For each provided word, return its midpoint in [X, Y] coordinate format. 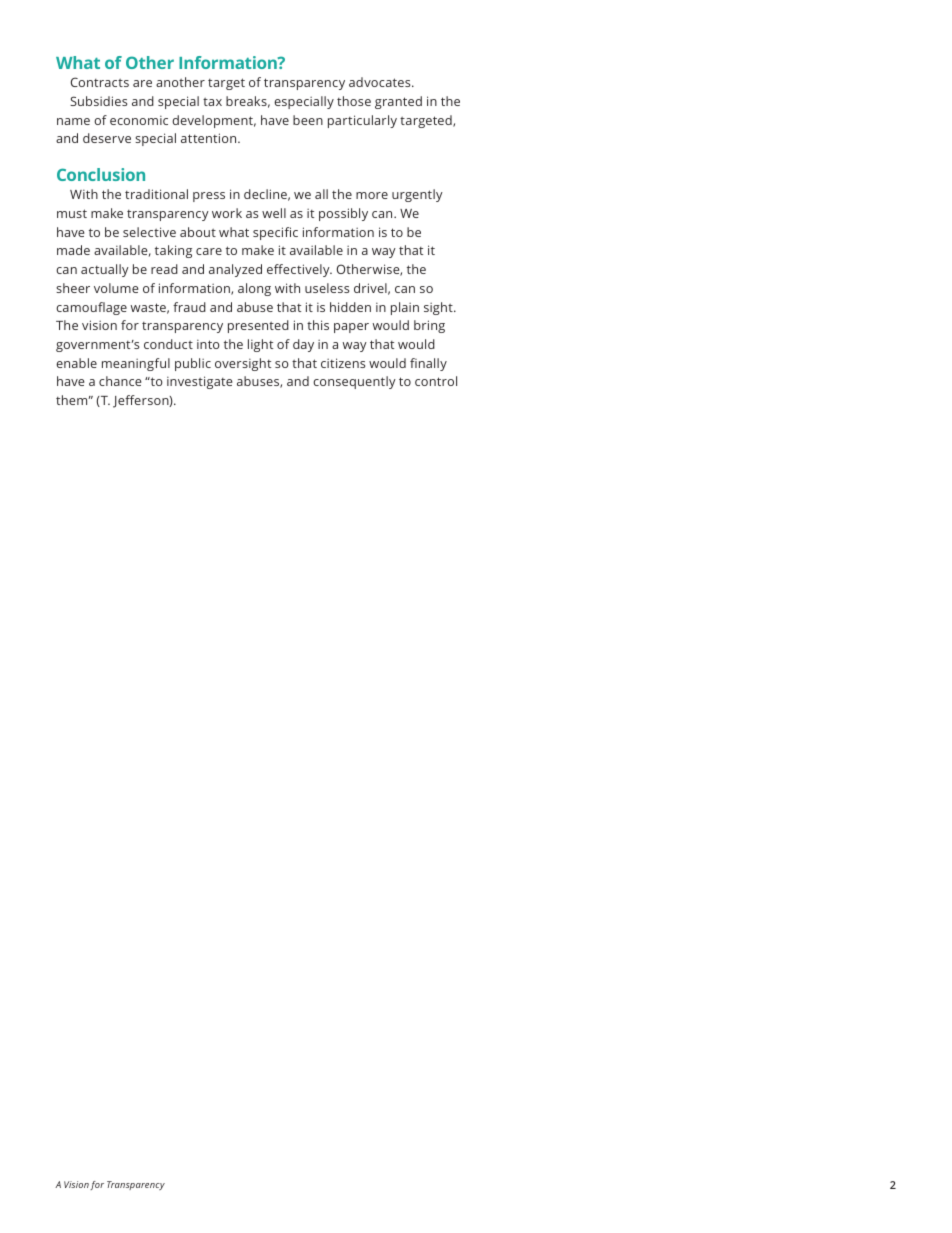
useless [327, 288]
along [254, 289]
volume [116, 288]
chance [120, 381]
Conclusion [101, 174]
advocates [381, 82]
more [372, 195]
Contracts [100, 82]
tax [212, 102]
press [209, 197]
